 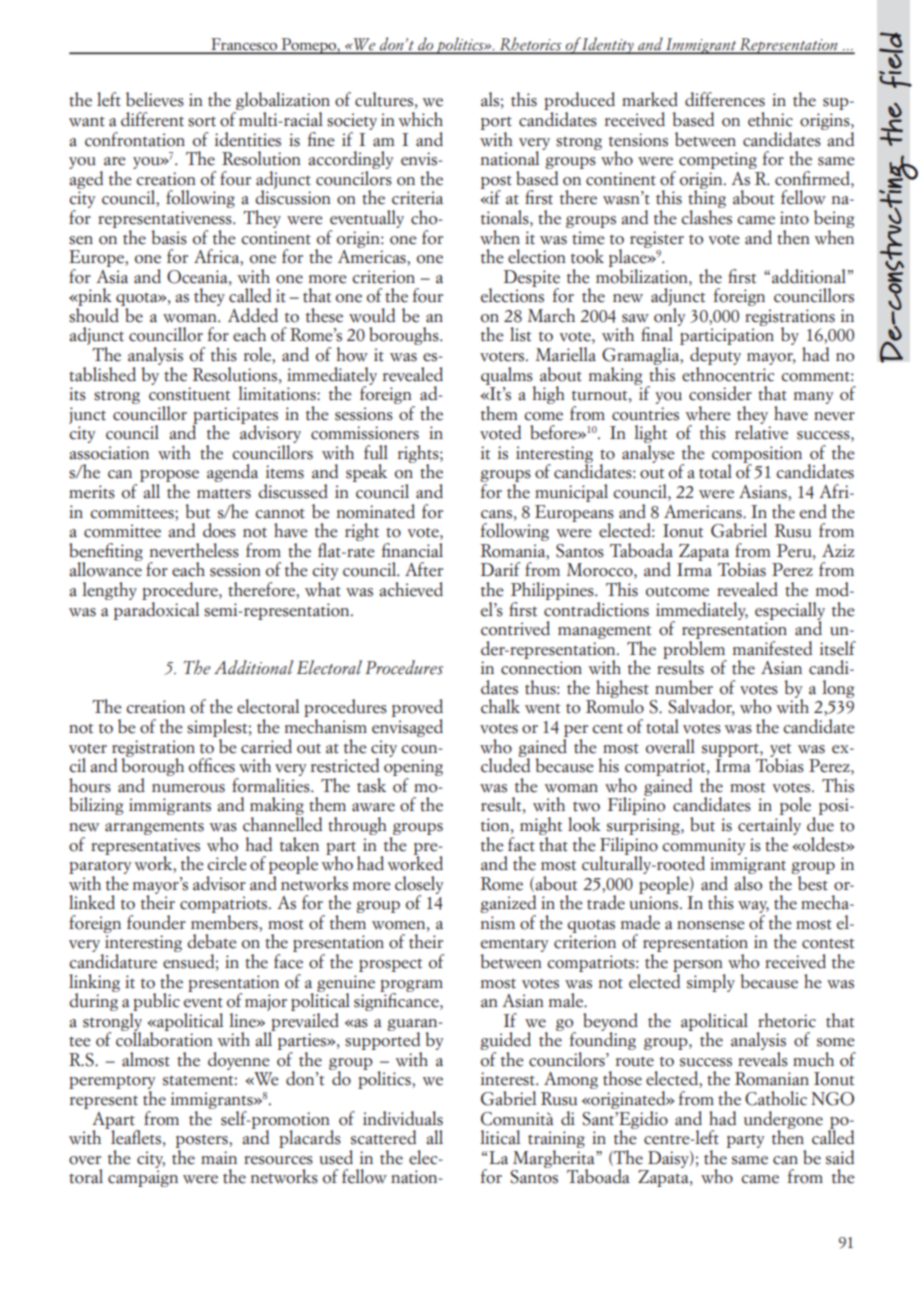 I want to click on also, so click(x=748, y=882).
